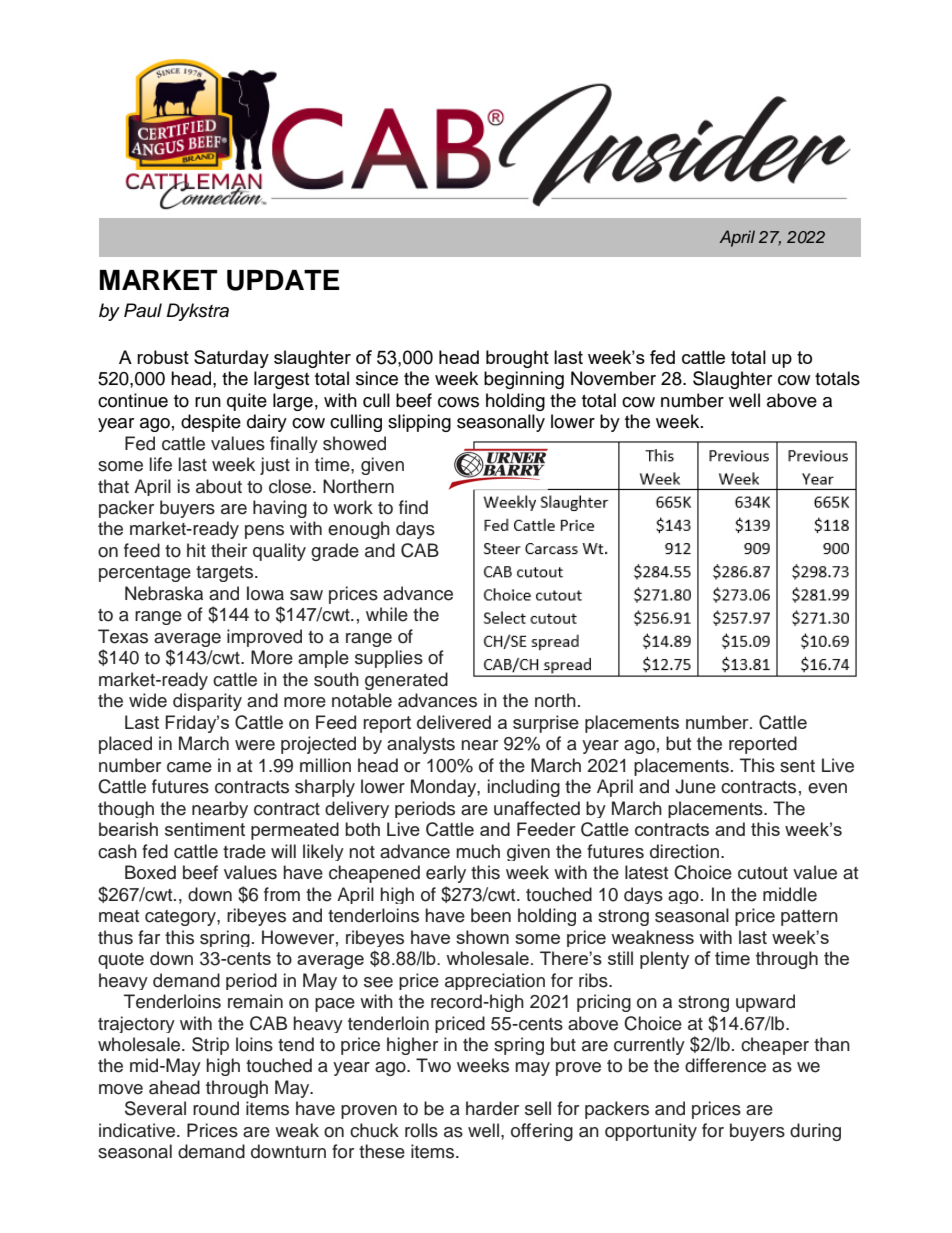 The height and width of the document is (1233, 952). I want to click on trade, so click(244, 851).
